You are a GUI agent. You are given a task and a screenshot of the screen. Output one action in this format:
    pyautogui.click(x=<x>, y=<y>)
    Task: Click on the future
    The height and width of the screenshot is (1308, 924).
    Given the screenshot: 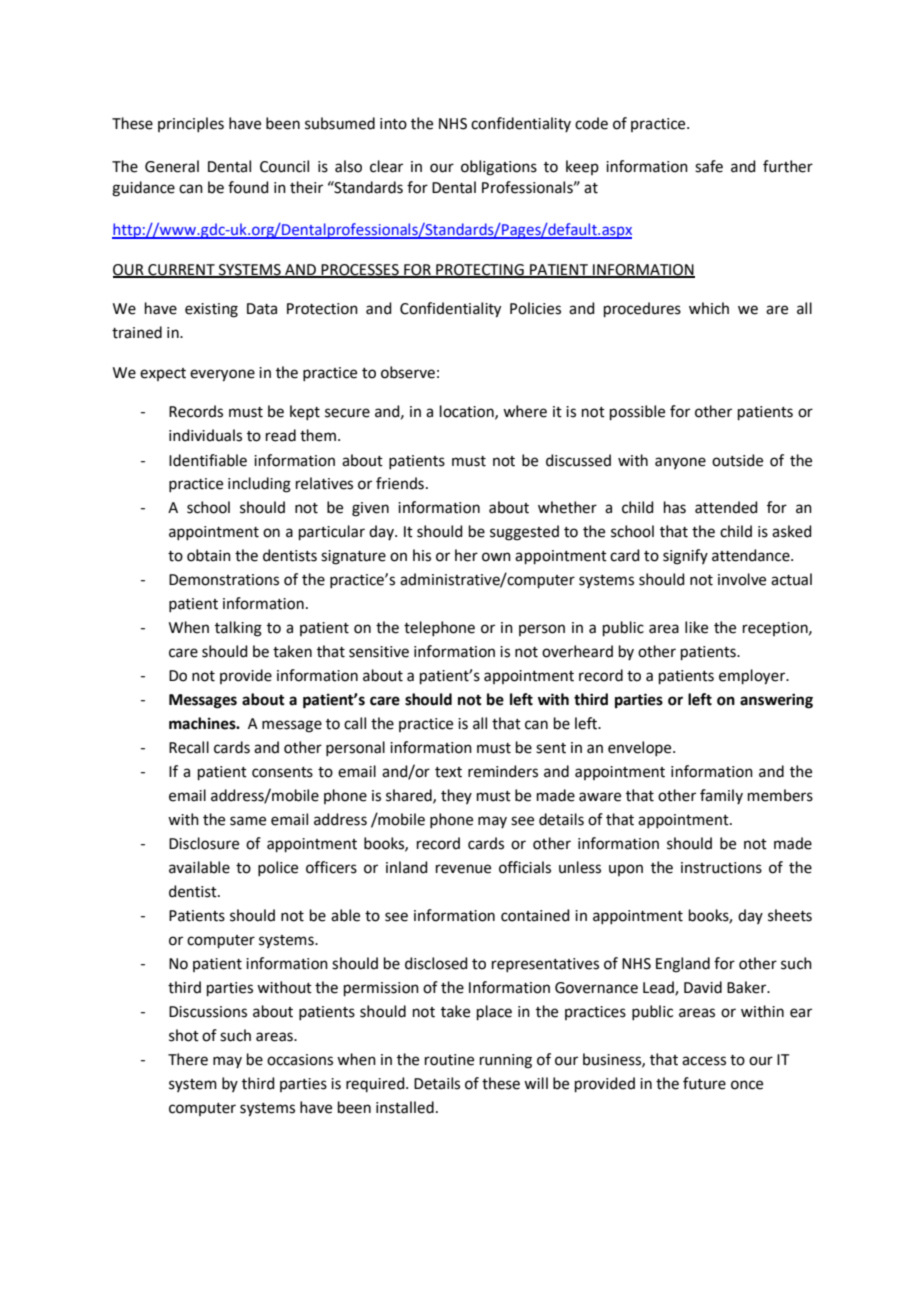 What is the action you would take?
    pyautogui.click(x=704, y=1083)
